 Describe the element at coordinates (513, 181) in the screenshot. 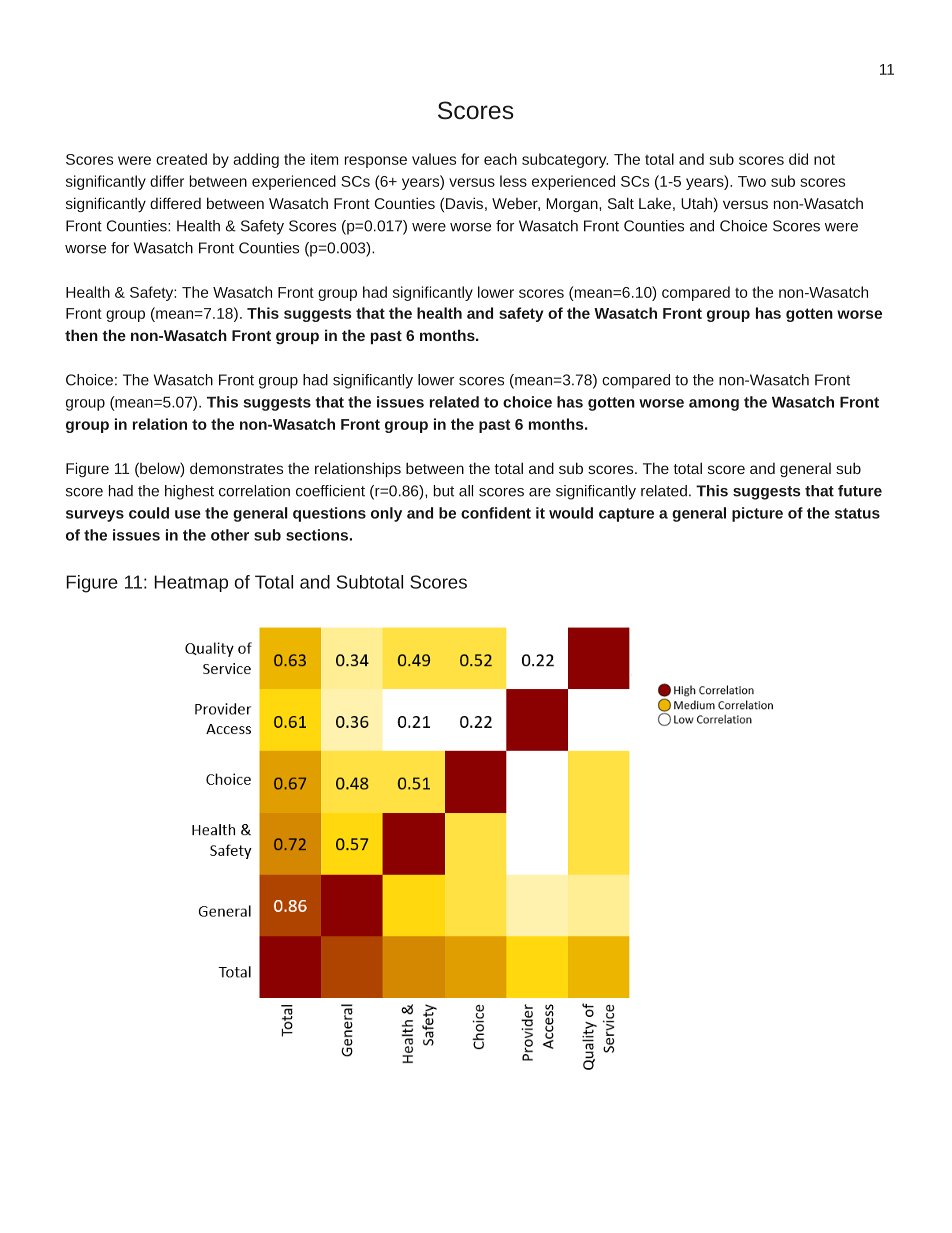

I see `less` at that location.
